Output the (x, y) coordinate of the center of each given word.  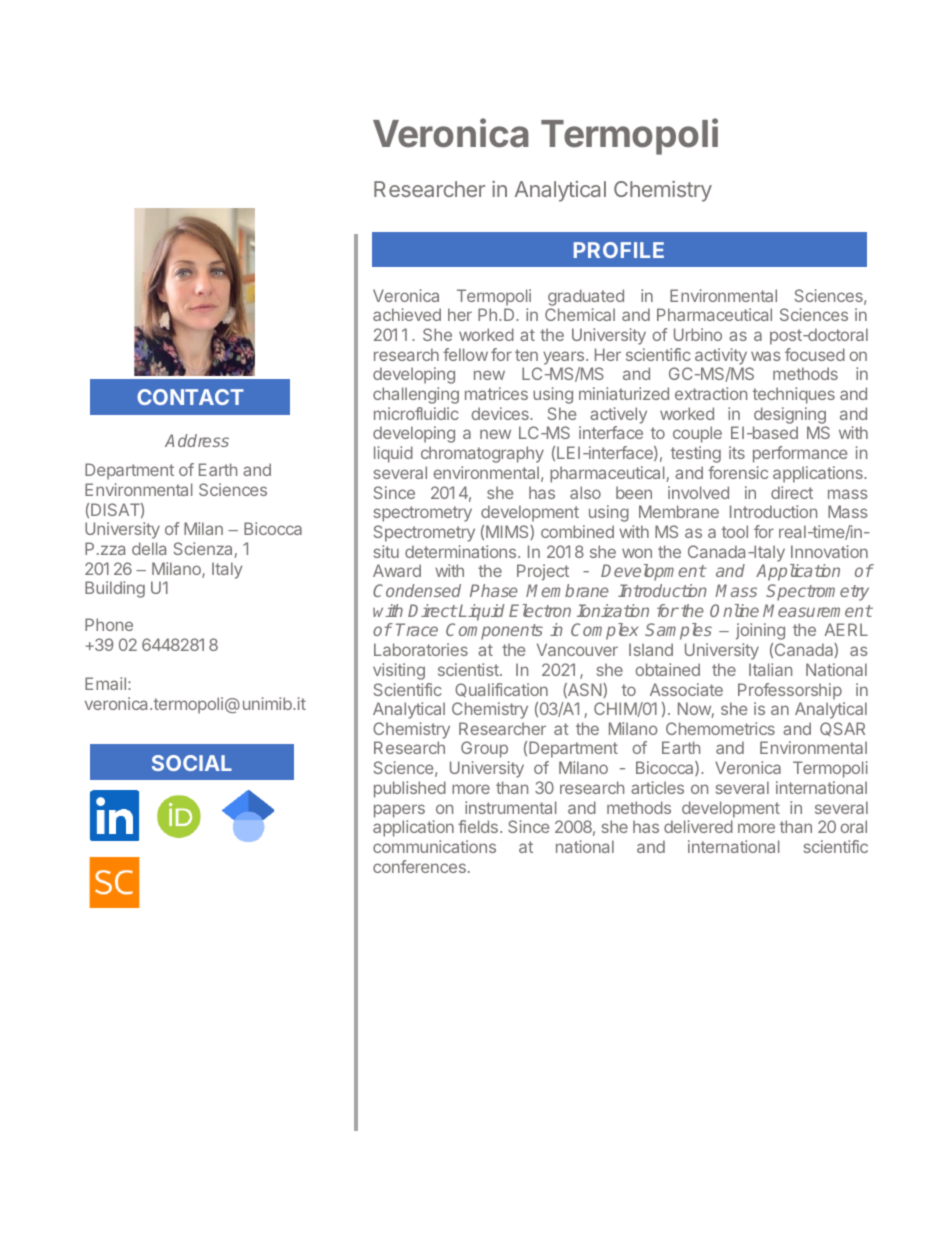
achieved (407, 314)
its (737, 452)
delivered (698, 826)
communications (434, 846)
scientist (469, 669)
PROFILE (619, 250)
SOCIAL (192, 763)
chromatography (482, 454)
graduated (586, 297)
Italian (770, 669)
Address (197, 440)
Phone (109, 624)
